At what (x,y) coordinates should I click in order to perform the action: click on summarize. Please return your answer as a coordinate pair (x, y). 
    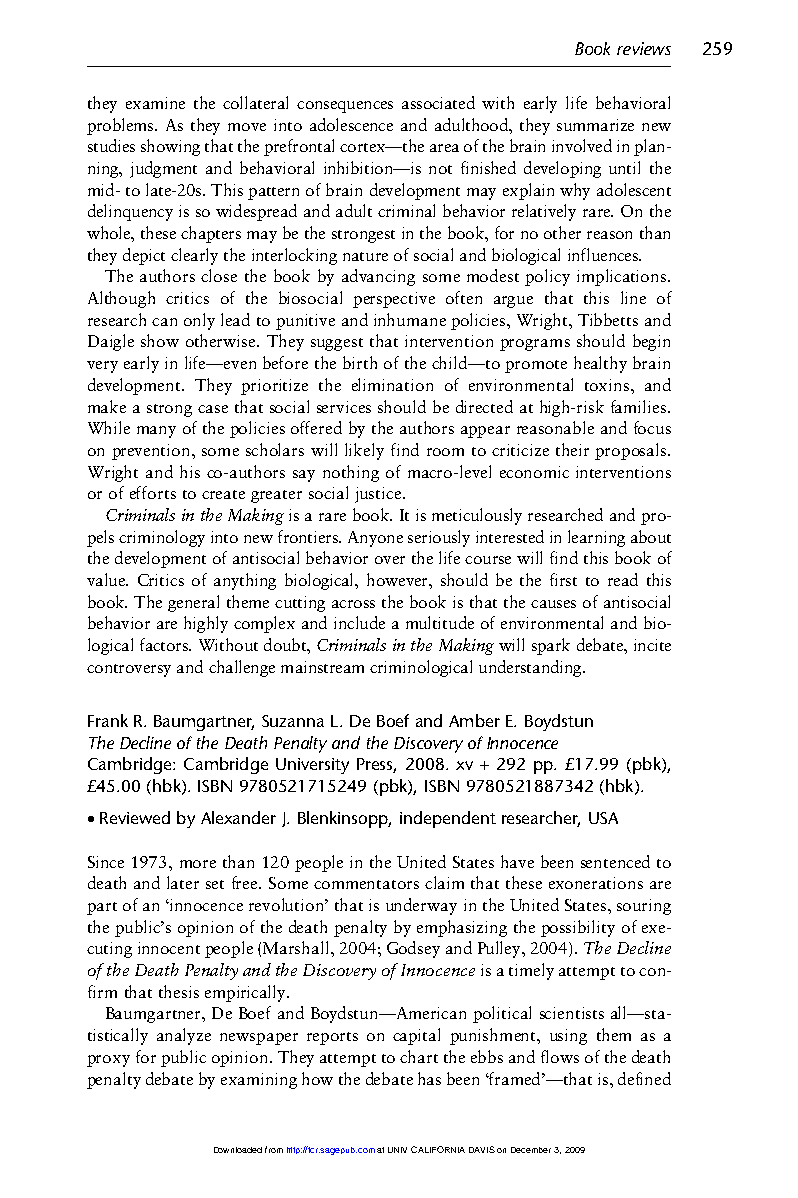
    Looking at the image, I should click on (595, 125).
